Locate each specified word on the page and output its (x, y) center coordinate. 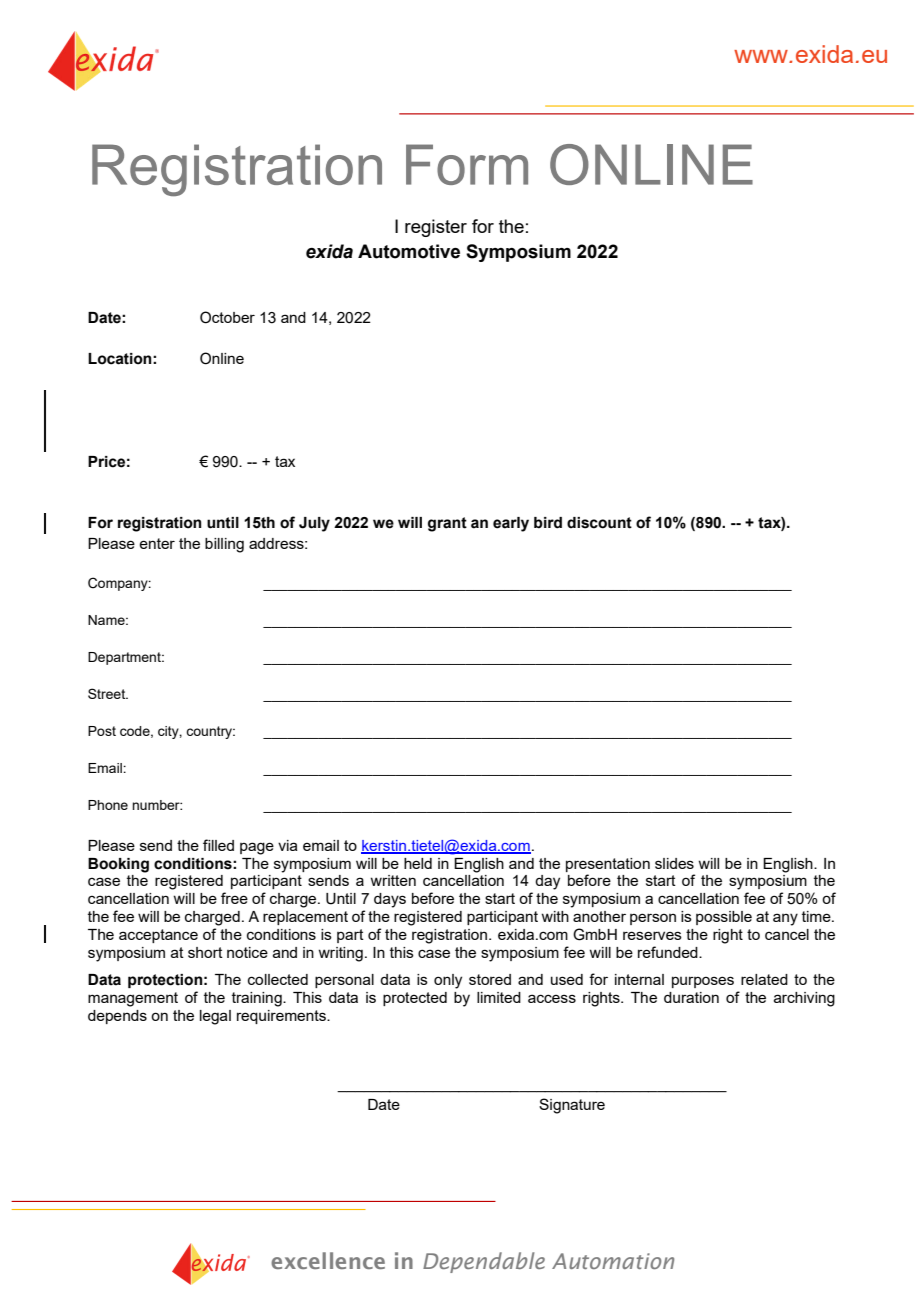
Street (108, 693)
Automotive (409, 251)
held (418, 863)
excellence (328, 1260)
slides (674, 863)
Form (467, 164)
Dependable (484, 1262)
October (227, 317)
